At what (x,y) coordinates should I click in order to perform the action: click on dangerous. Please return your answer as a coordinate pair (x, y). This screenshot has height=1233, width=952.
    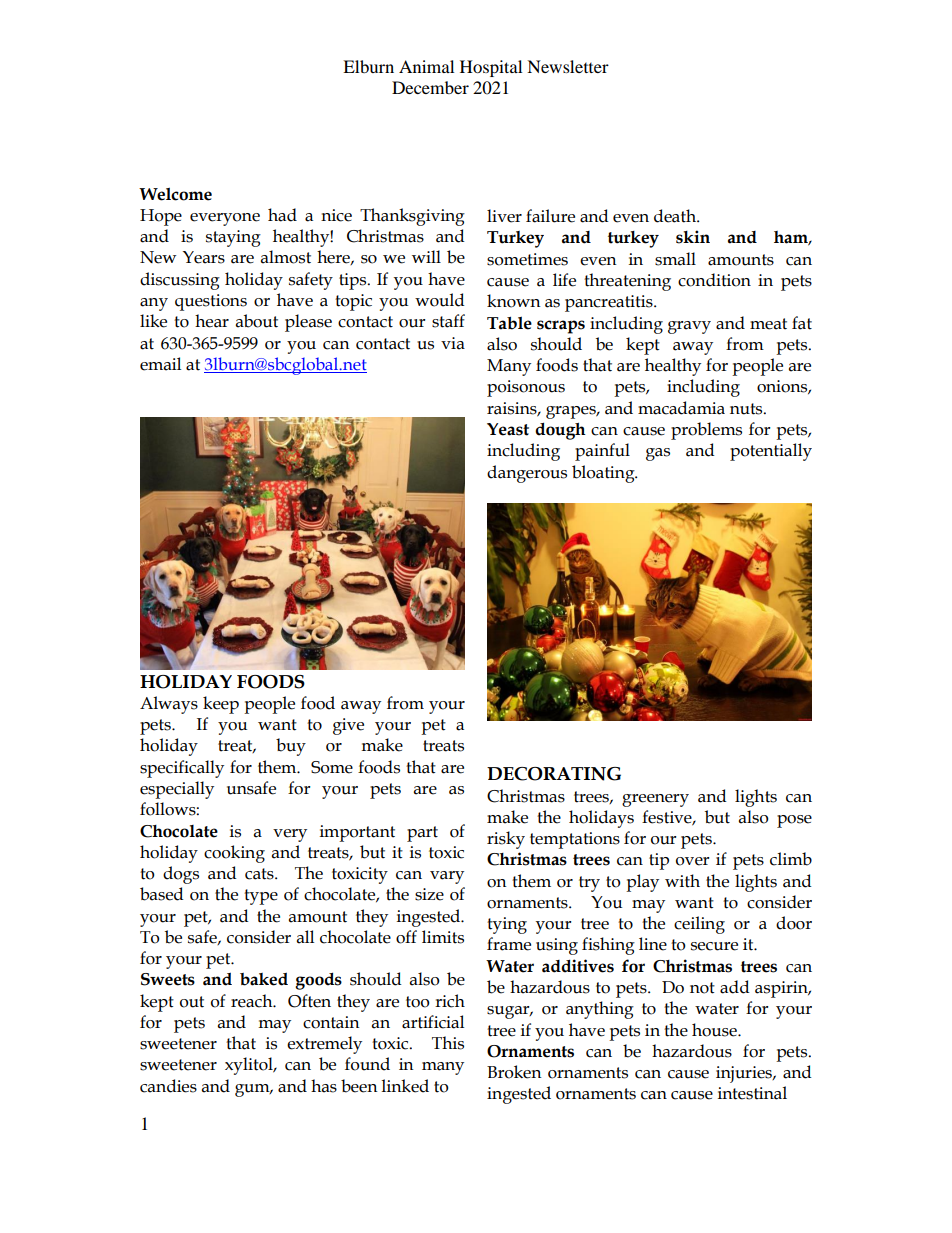
    Looking at the image, I should click on (527, 474).
